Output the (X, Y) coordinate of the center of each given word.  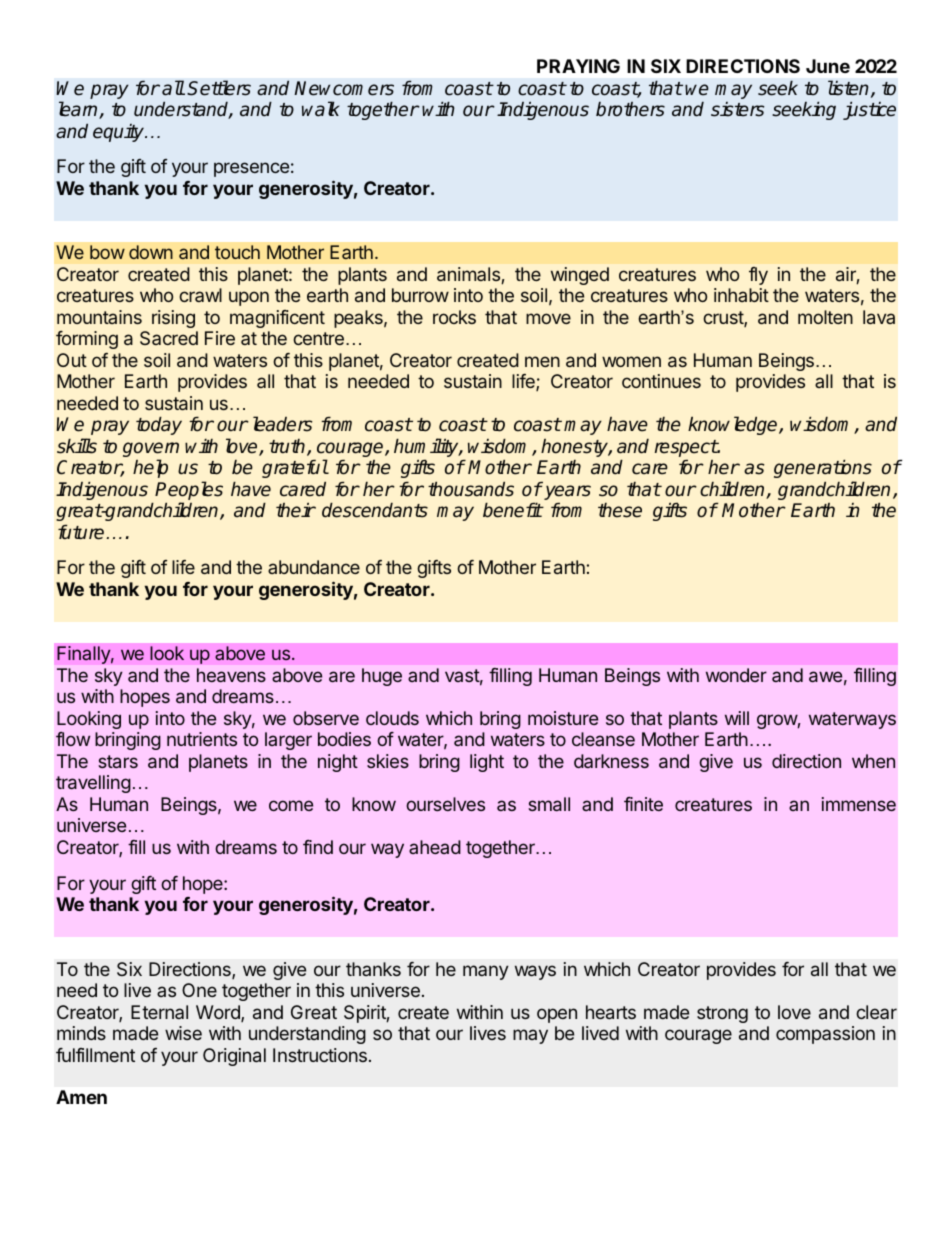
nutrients (202, 739)
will (737, 718)
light (487, 763)
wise (183, 1033)
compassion (825, 1035)
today (159, 426)
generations (823, 469)
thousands (471, 489)
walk (320, 109)
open (557, 1015)
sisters (738, 109)
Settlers (219, 88)
